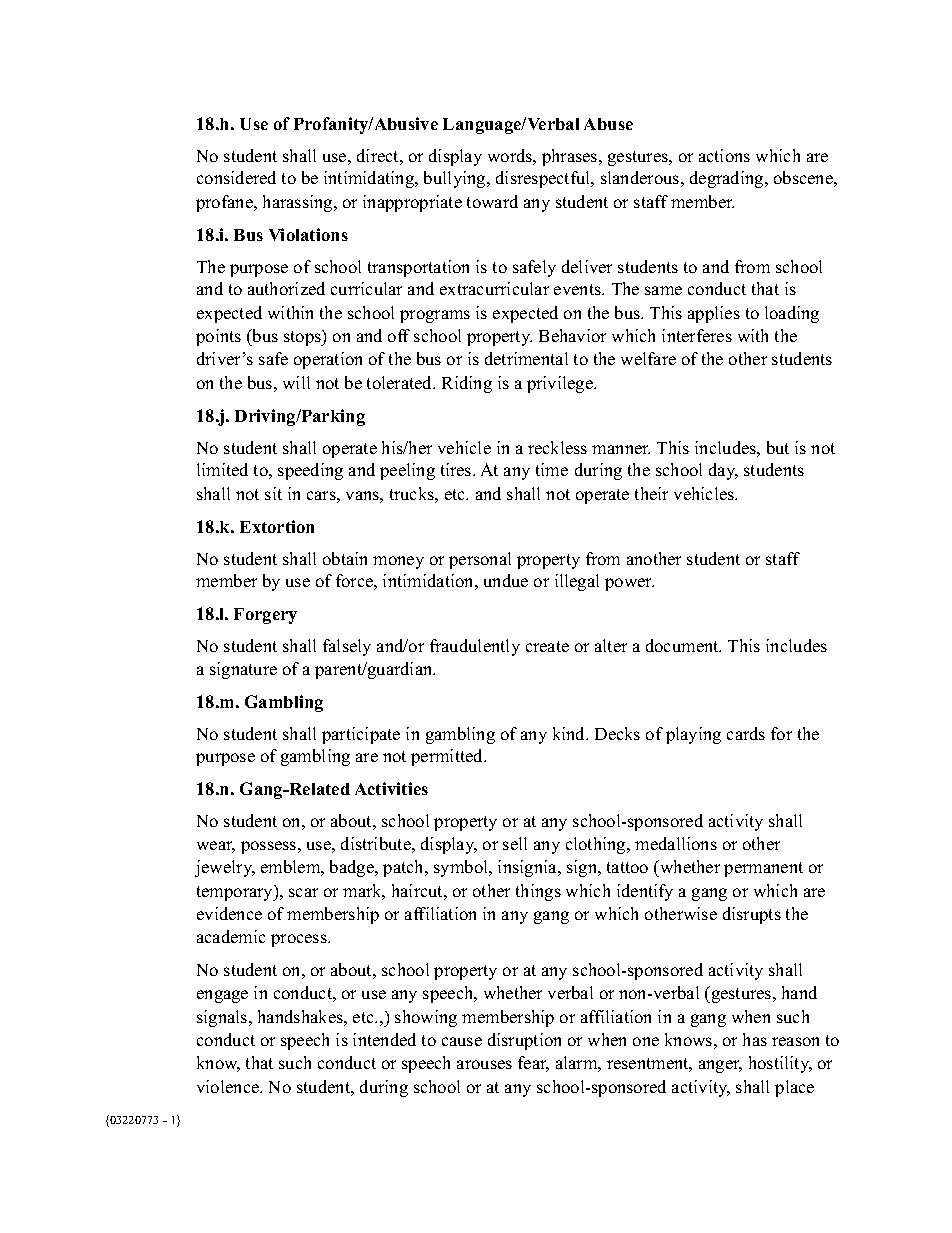  What do you see at coordinates (544, 179) in the document?
I see `disrespectful` at bounding box center [544, 179].
